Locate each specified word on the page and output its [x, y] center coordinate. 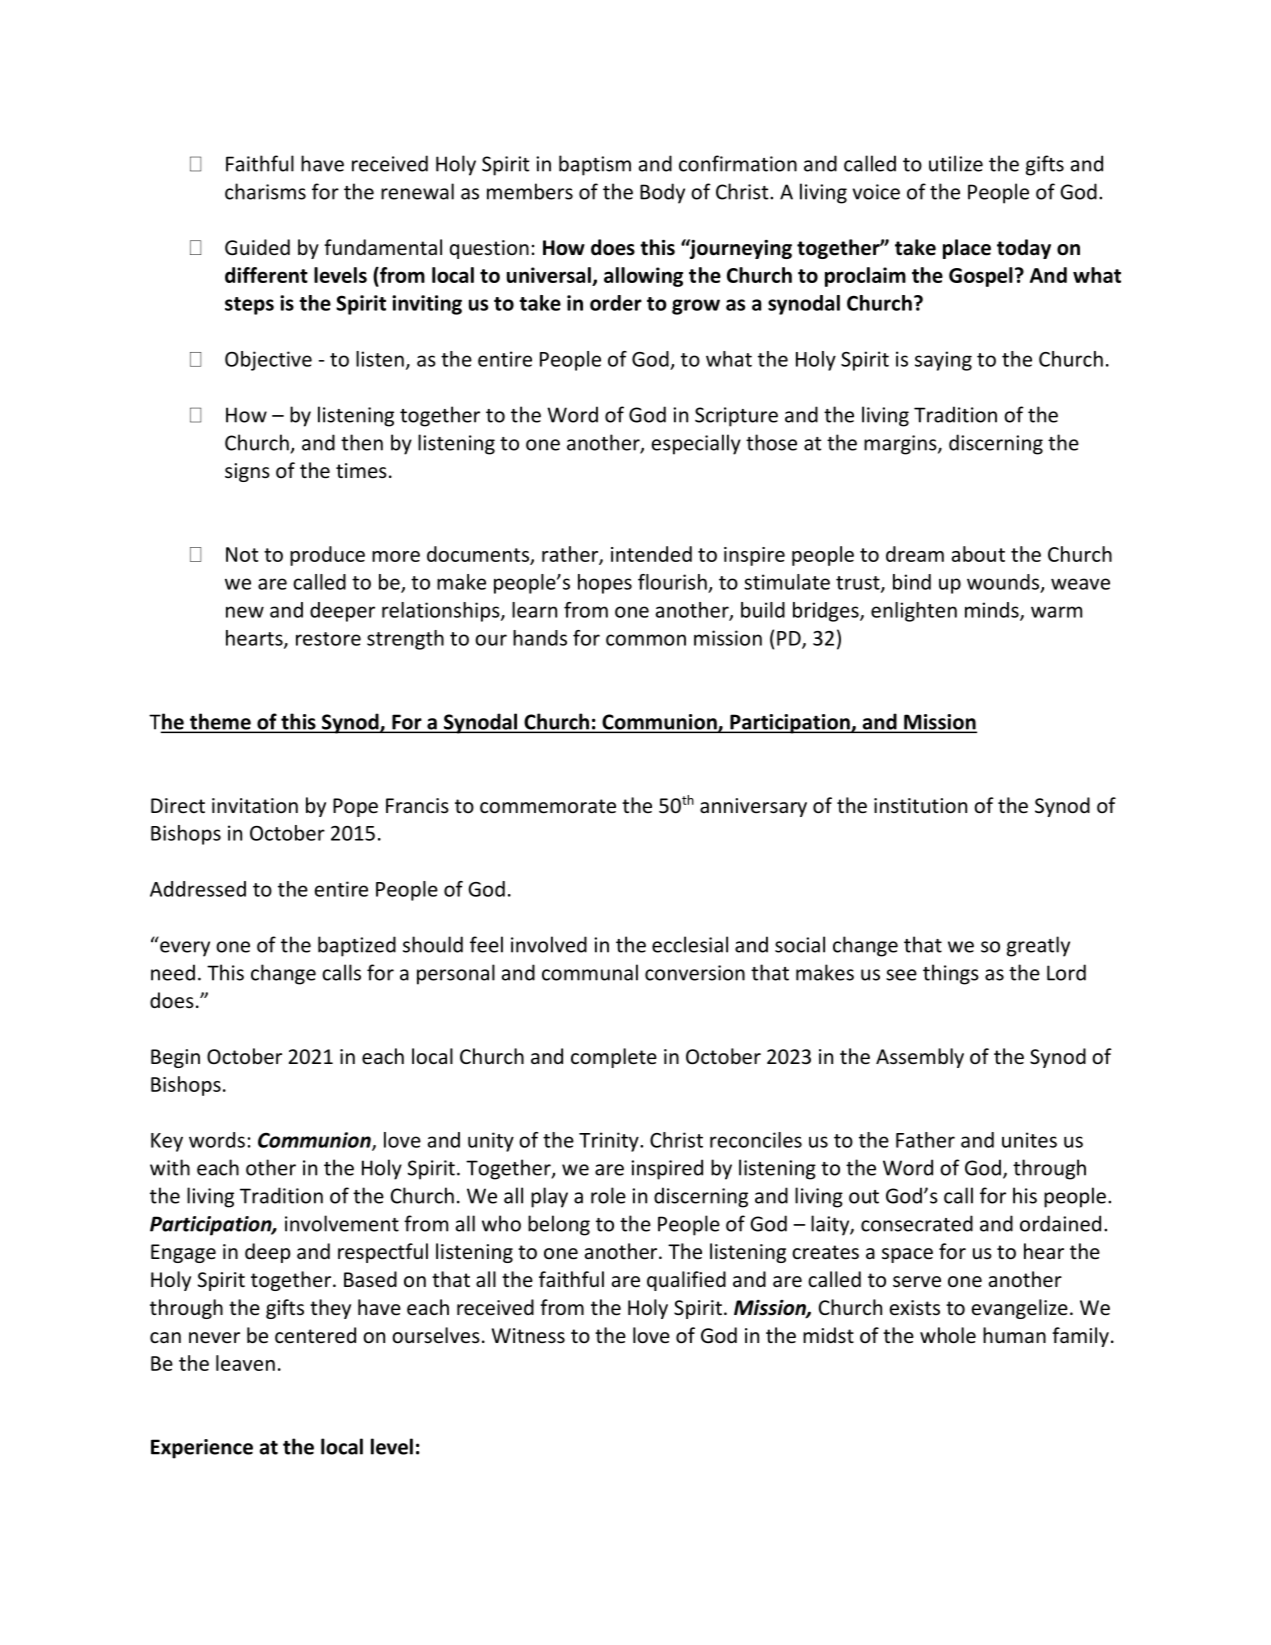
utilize [956, 163]
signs [247, 472]
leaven [245, 1363]
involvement [342, 1223]
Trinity [610, 1142]
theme [220, 722]
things [951, 974]
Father [925, 1140]
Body [662, 193]
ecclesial [690, 944]
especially [696, 444]
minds [993, 611]
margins [901, 445]
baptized [357, 946]
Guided [257, 247]
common [646, 640]
